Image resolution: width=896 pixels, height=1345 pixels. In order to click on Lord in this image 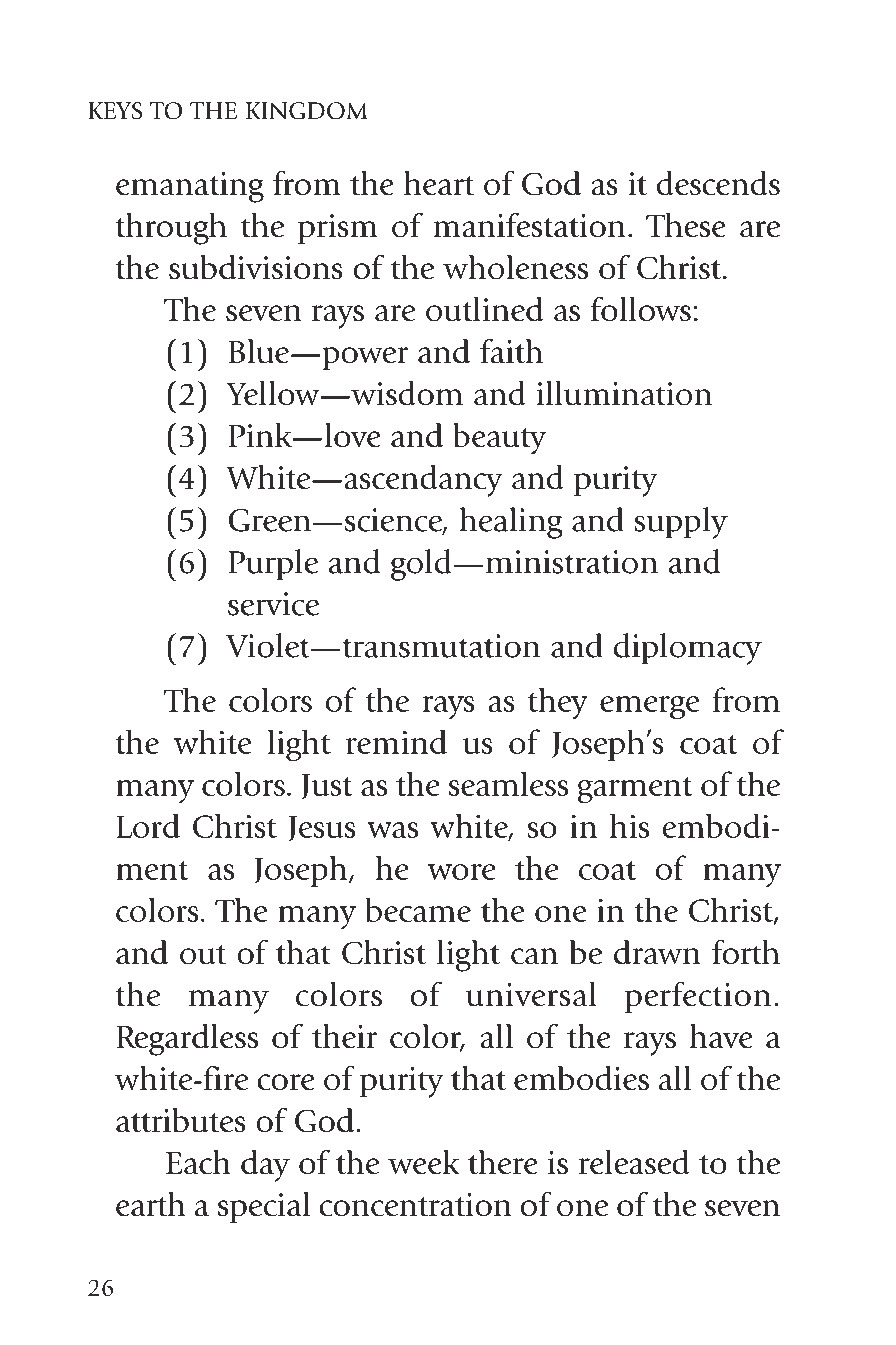, I will do `click(148, 826)`.
